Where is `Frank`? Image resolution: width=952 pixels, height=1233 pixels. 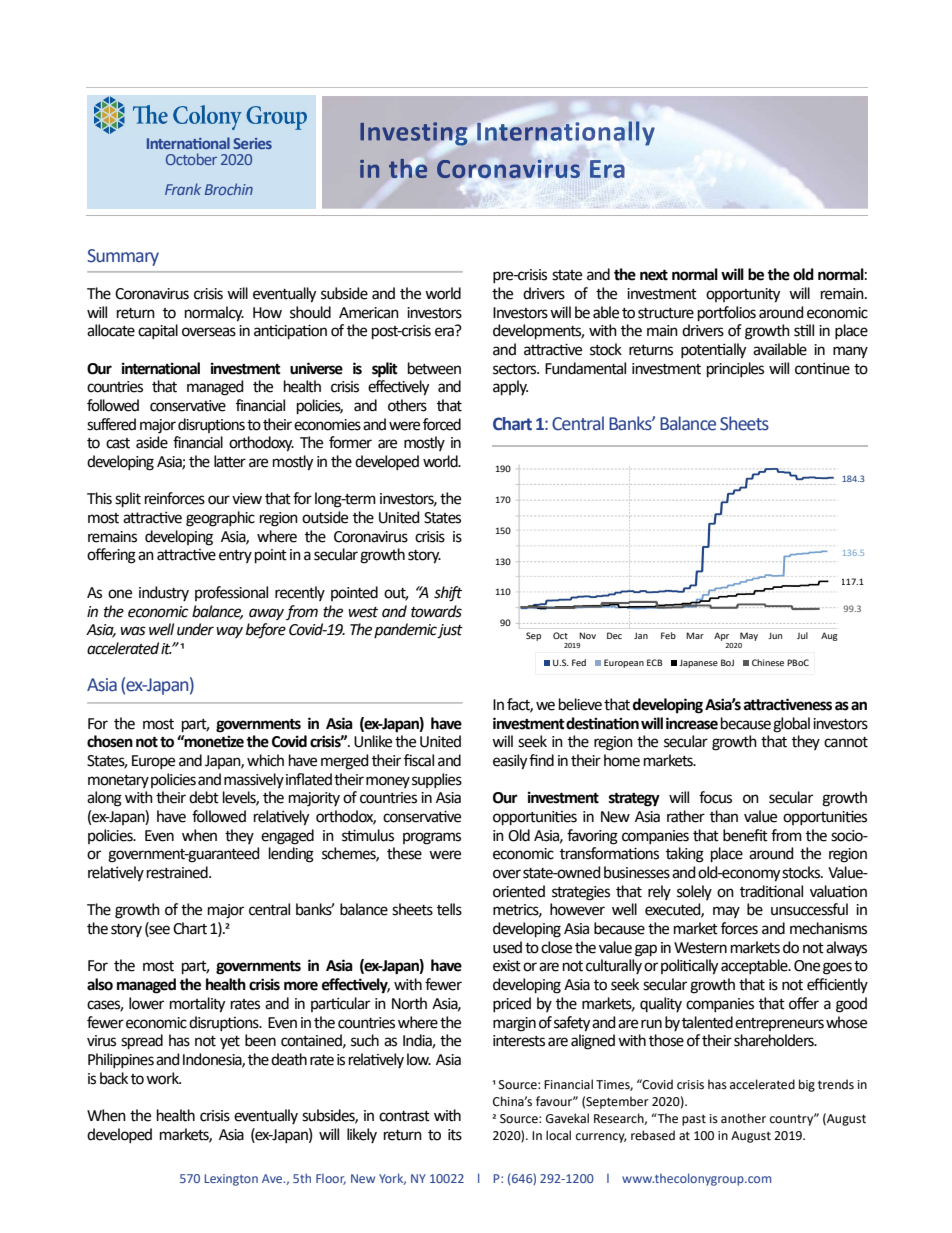
Frank is located at coordinates (183, 189).
